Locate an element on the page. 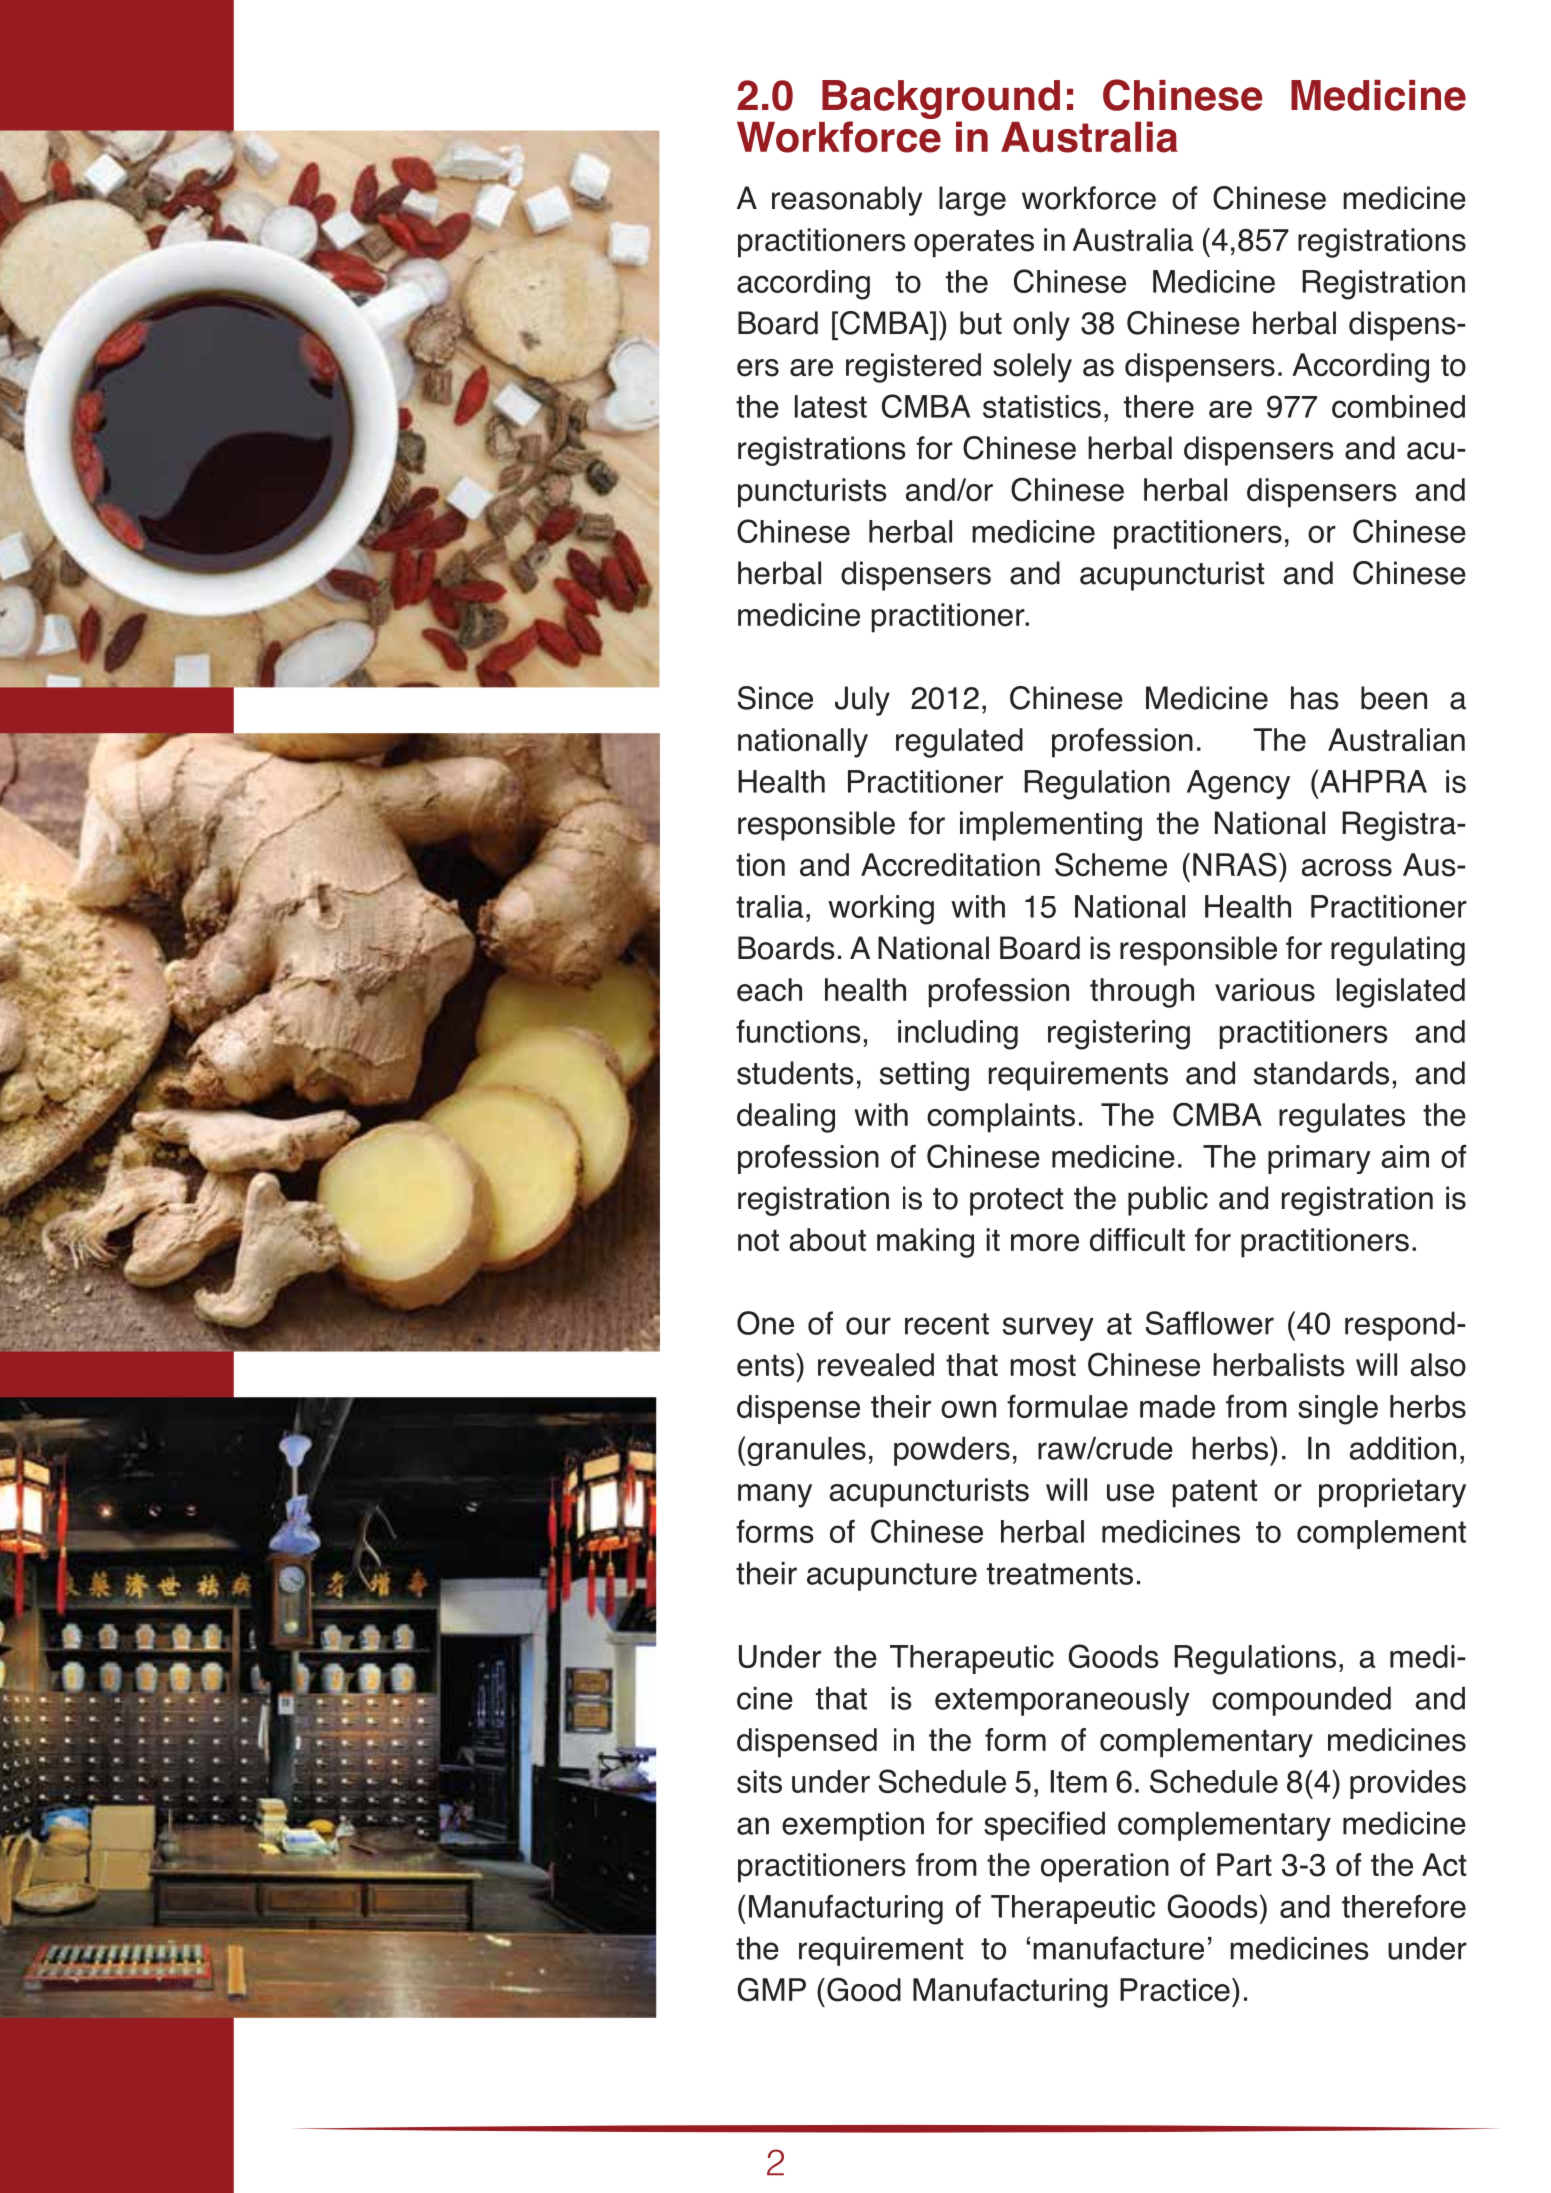 This page has height=2193, width=1551. manufacture is located at coordinates (1118, 1948).
